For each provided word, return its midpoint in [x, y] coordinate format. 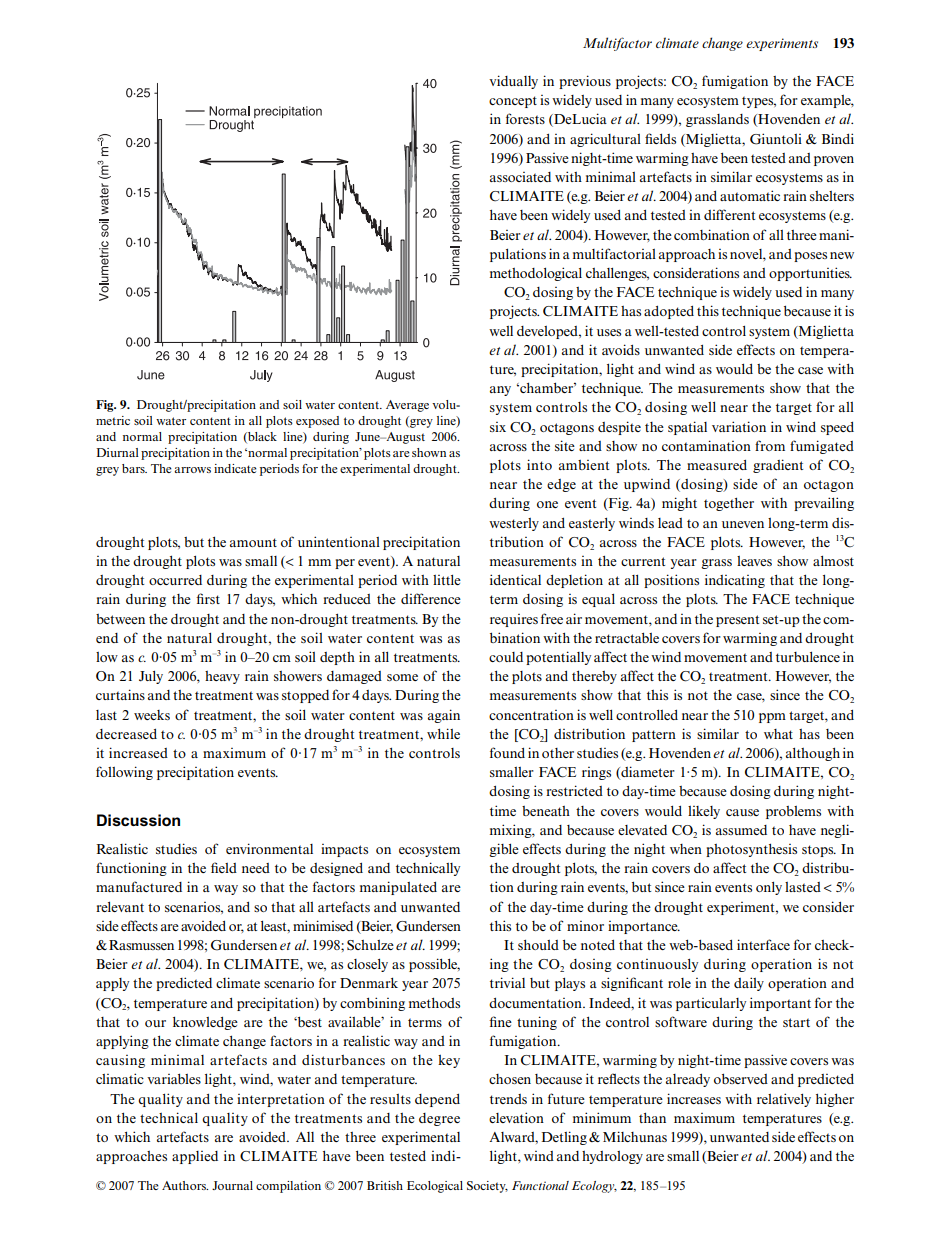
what [778, 734]
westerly [514, 524]
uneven [743, 524]
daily [749, 984]
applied [195, 1157]
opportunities [810, 274]
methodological [536, 274]
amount [253, 542]
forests [525, 118]
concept [513, 102]
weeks [152, 715]
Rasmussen [141, 945]
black [261, 437]
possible [434, 965]
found [507, 752]
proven [834, 161]
